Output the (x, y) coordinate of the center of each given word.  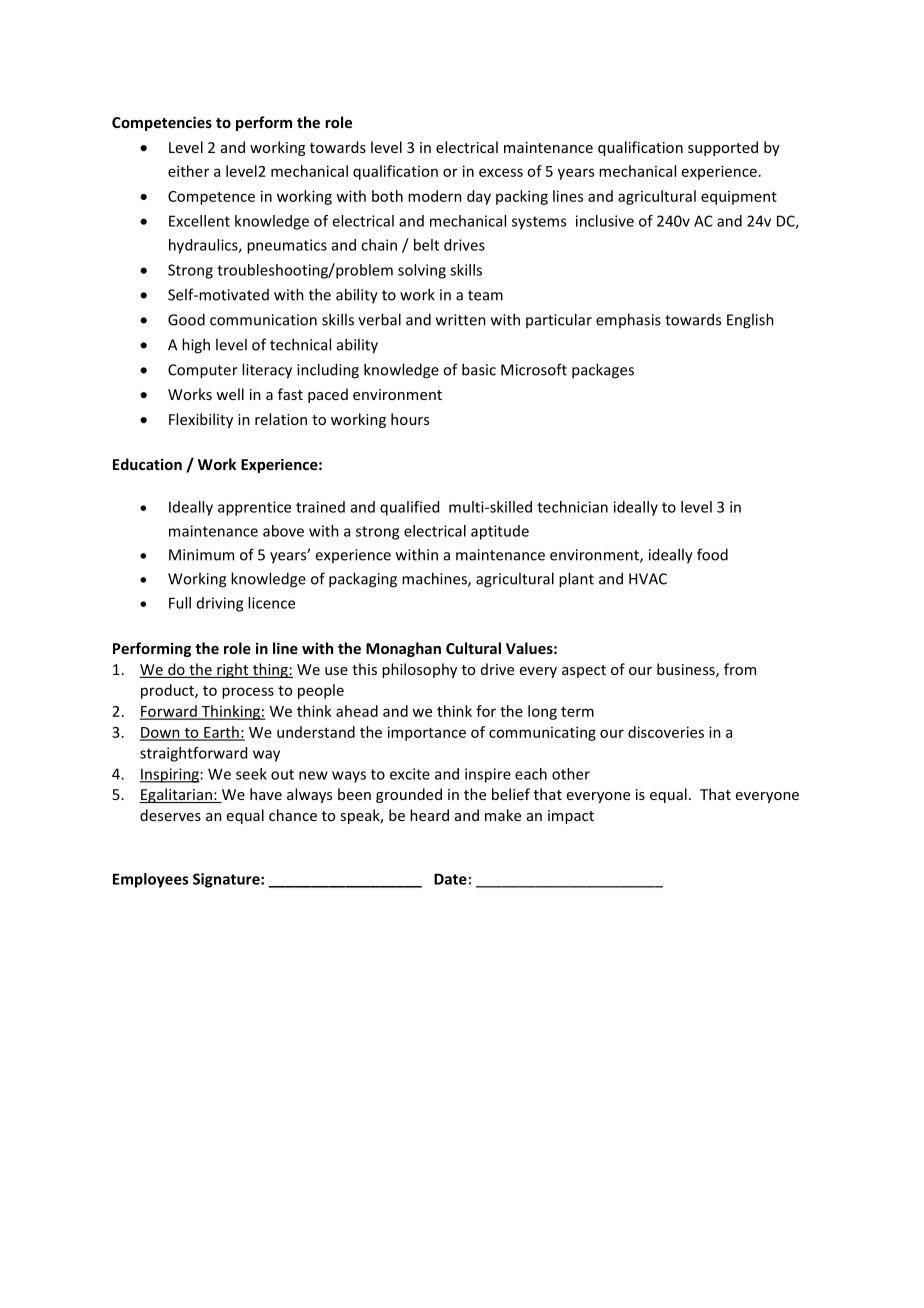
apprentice (254, 508)
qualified (409, 508)
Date (450, 879)
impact (571, 817)
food (712, 554)
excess (501, 172)
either (188, 171)
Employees (150, 880)
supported (723, 148)
